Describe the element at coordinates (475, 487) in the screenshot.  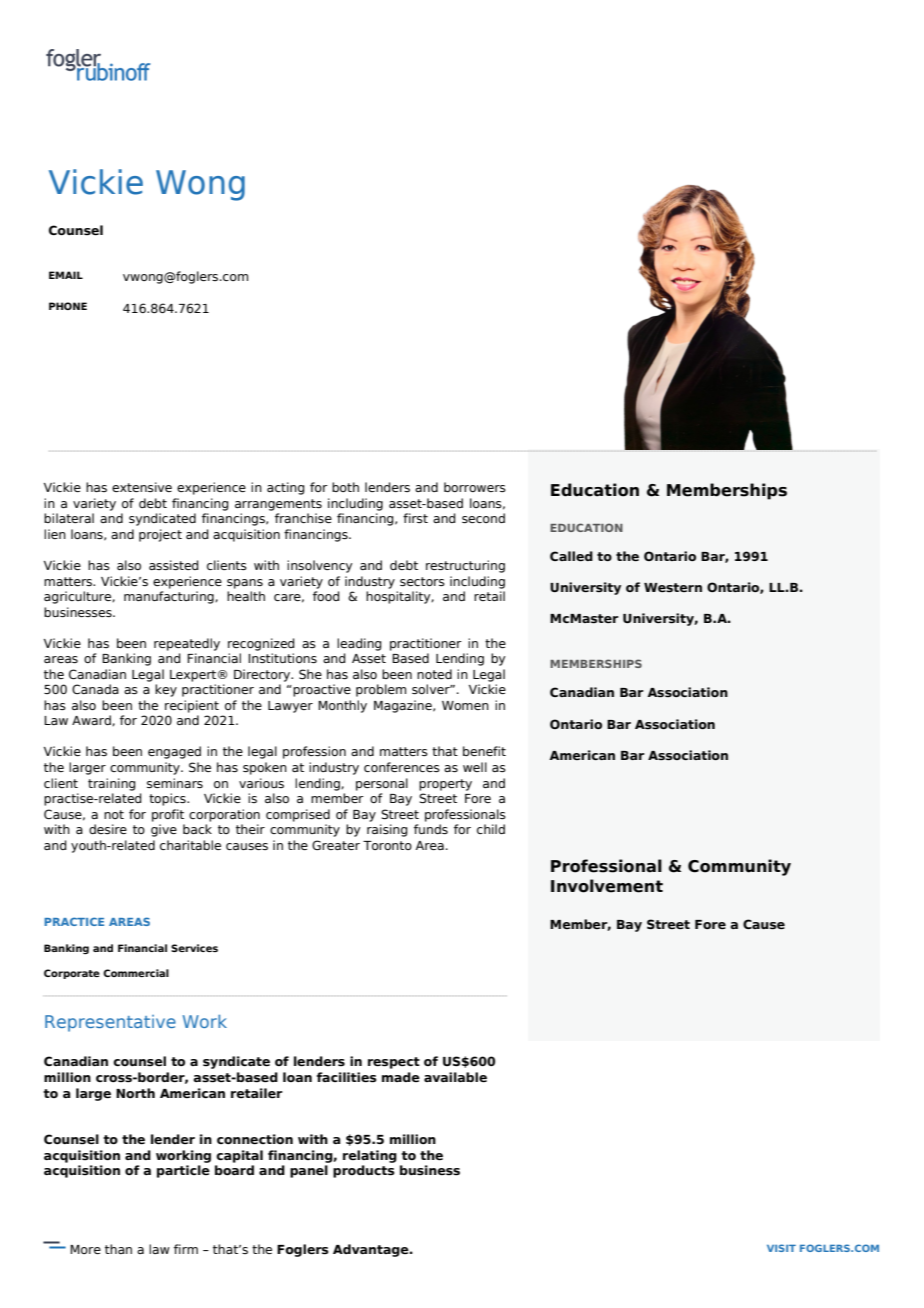
I see `borrowers` at that location.
